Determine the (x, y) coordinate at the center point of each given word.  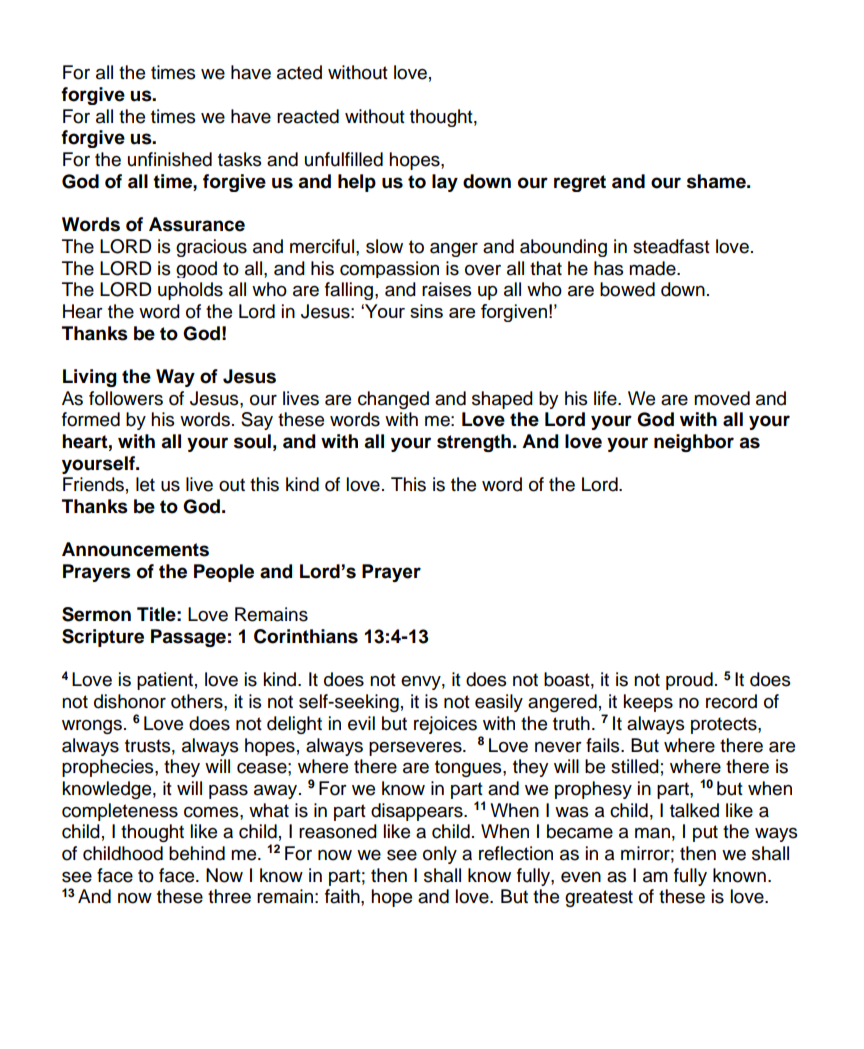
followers (126, 398)
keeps (648, 703)
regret (580, 183)
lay (445, 183)
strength (474, 443)
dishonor (130, 701)
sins (426, 311)
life (606, 398)
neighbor (694, 443)
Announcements (135, 549)
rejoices (445, 725)
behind (197, 853)
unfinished (170, 159)
